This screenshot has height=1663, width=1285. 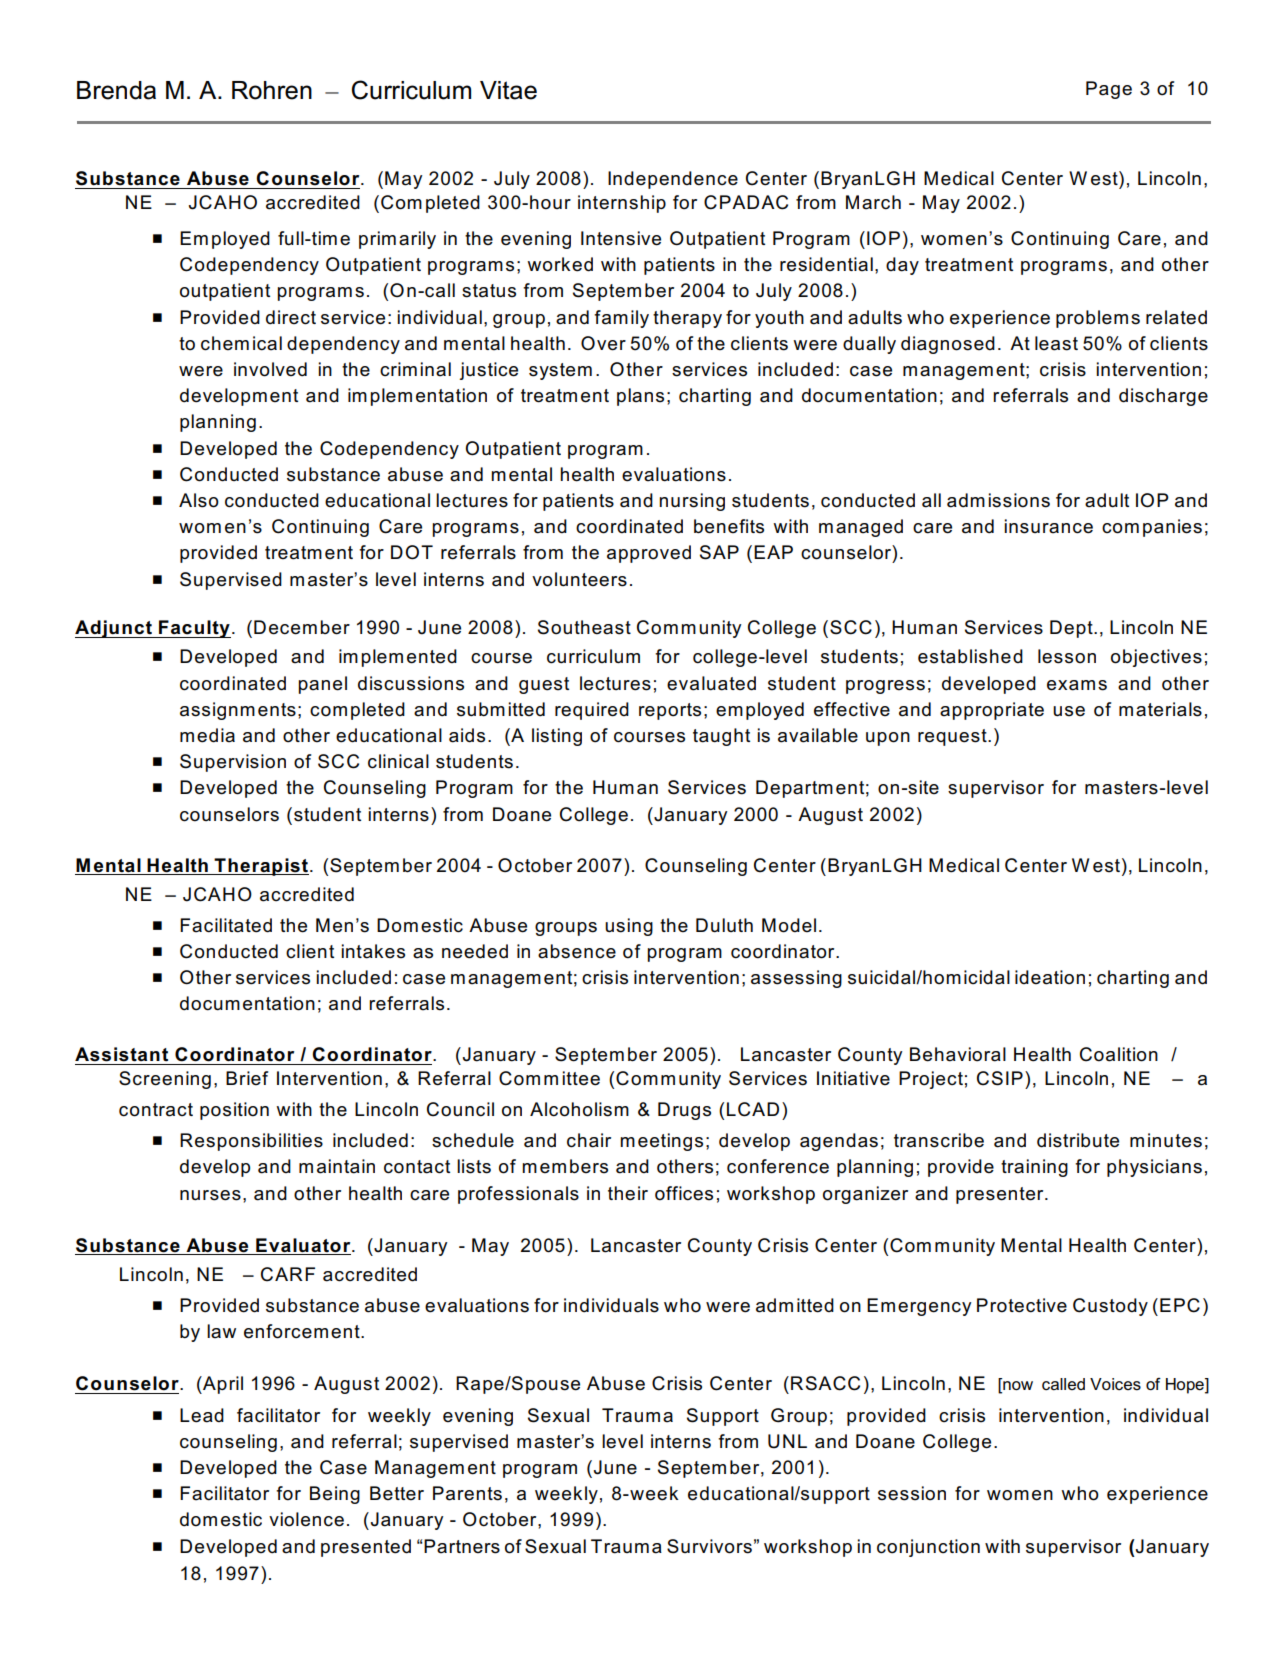 I want to click on their, so click(x=628, y=1193).
